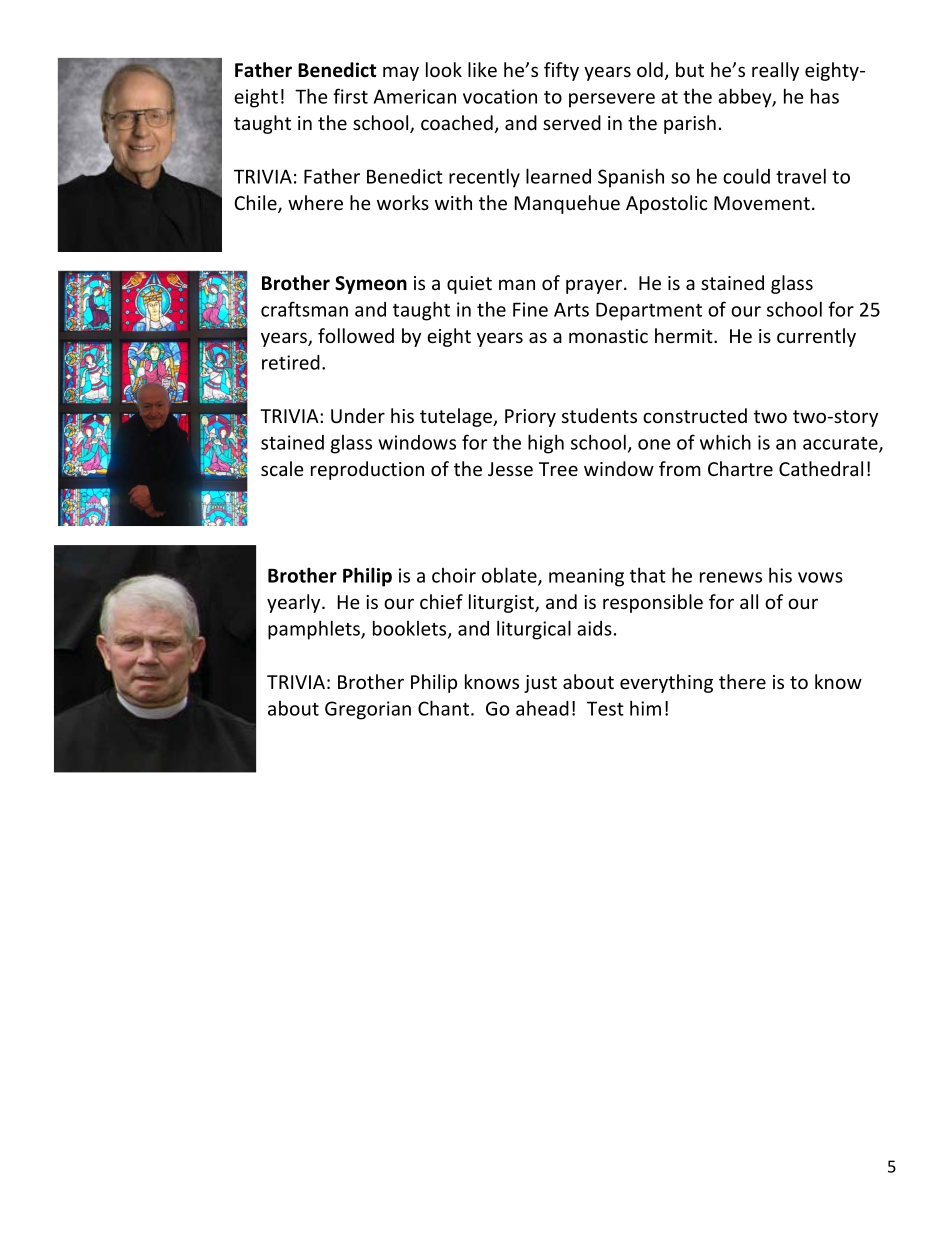 Image resolution: width=952 pixels, height=1233 pixels. Describe the element at coordinates (775, 71) in the document. I see `really` at that location.
